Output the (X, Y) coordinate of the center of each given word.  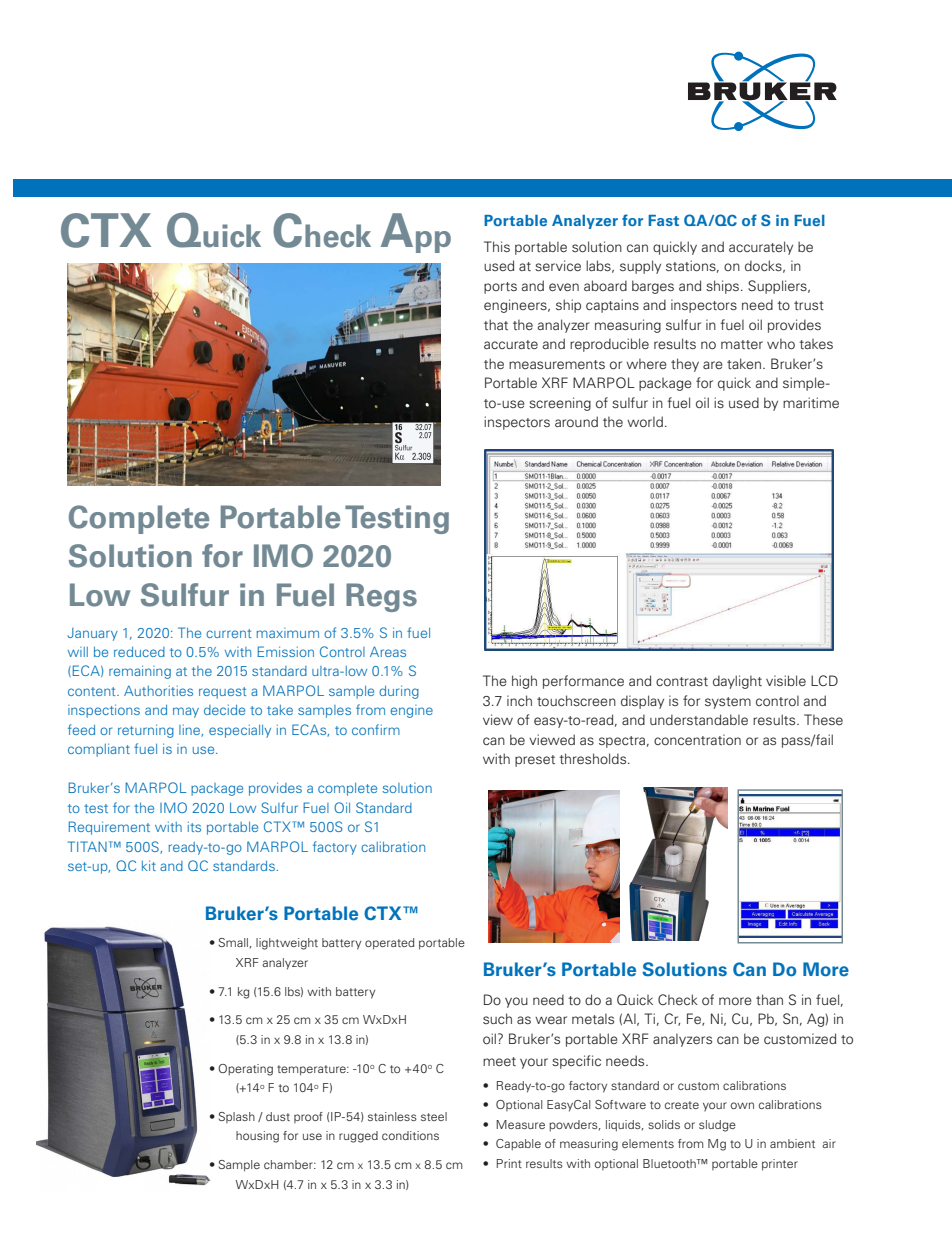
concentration (697, 739)
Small (233, 942)
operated (389, 944)
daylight (737, 682)
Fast (663, 220)
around (576, 421)
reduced (139, 652)
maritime (811, 402)
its (194, 827)
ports (500, 288)
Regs (381, 597)
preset (535, 761)
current (228, 633)
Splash (237, 1117)
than (769, 999)
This (497, 246)
